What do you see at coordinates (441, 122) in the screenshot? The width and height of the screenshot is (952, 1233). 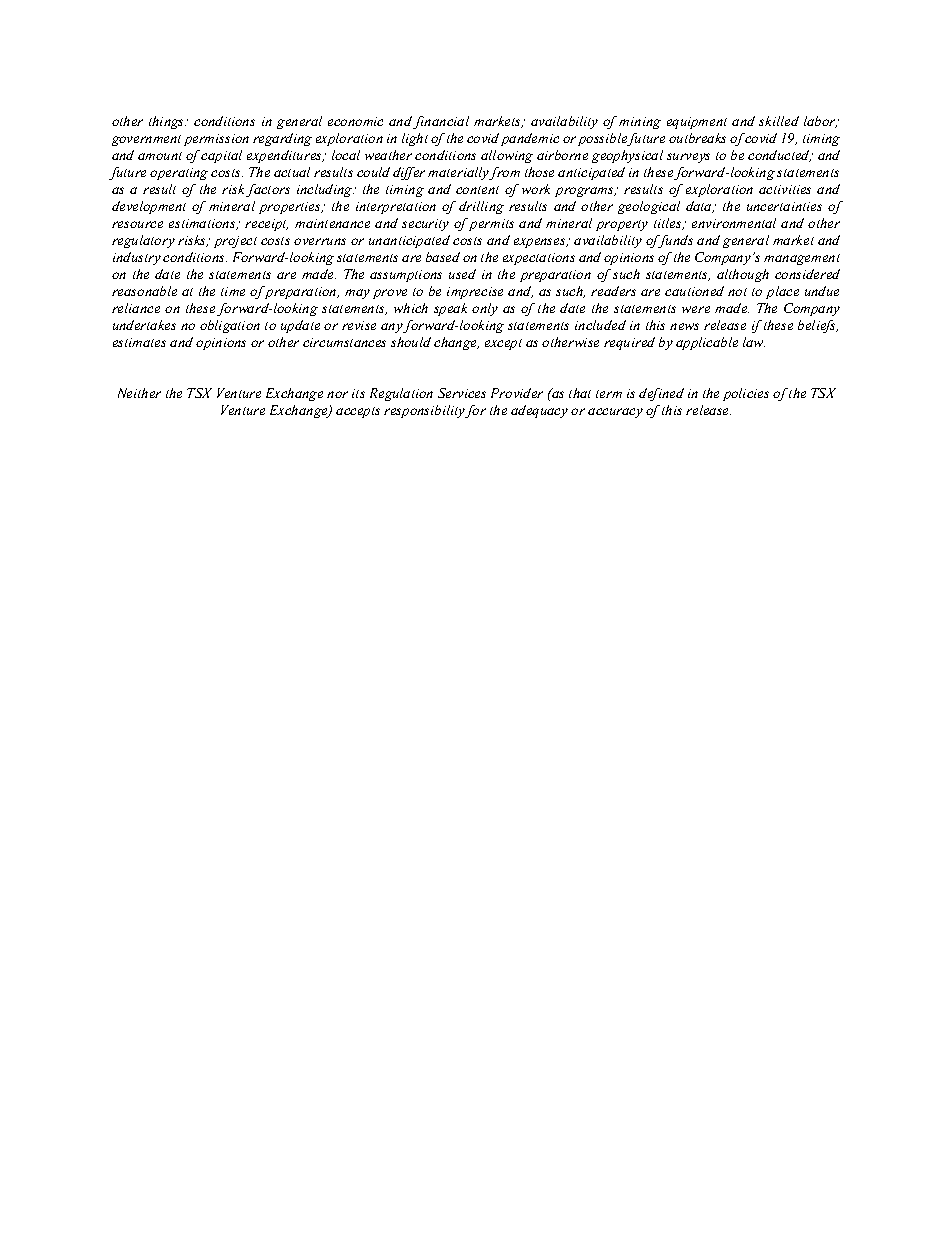 I see `financial` at bounding box center [441, 122].
